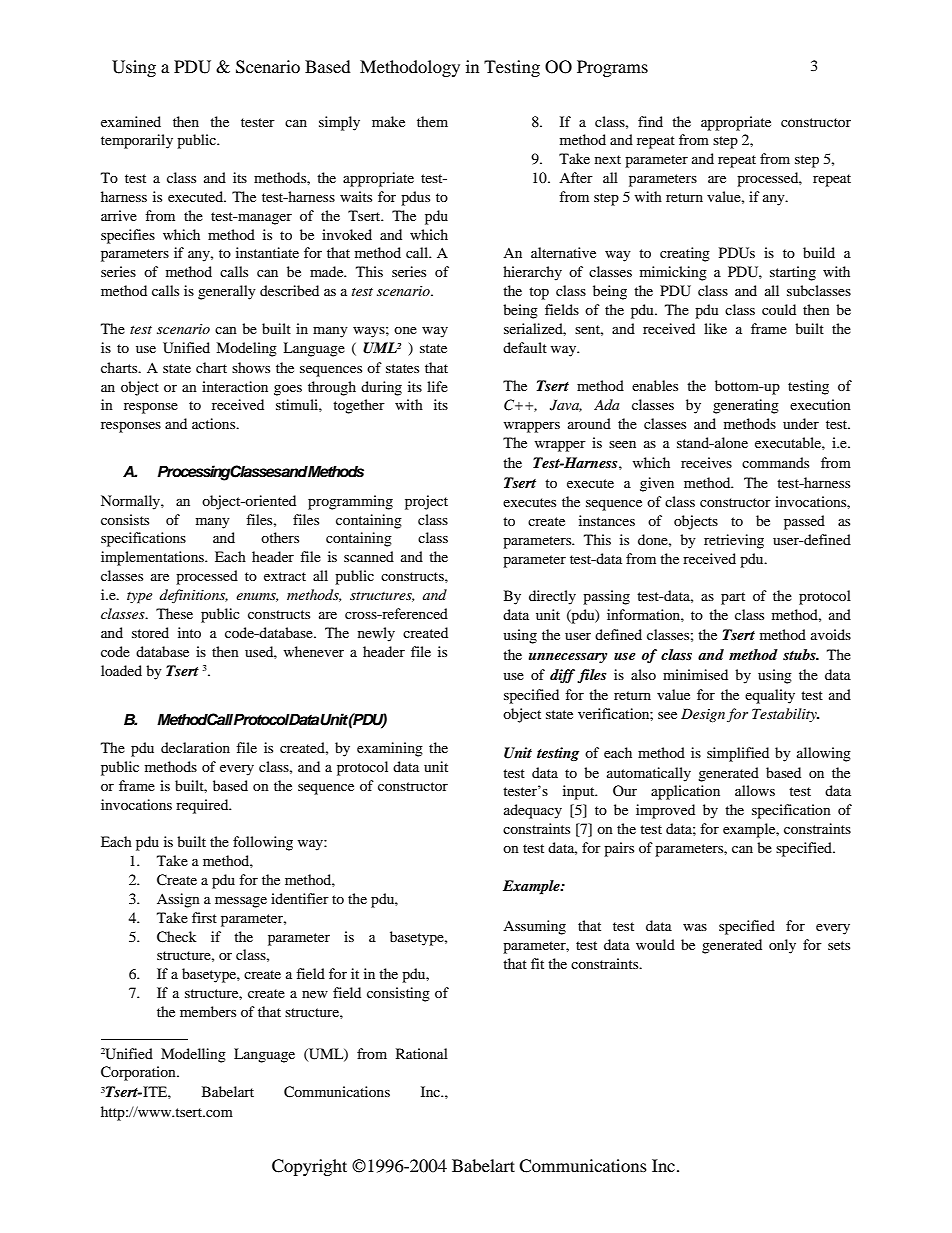  I want to click on Rational, so click(422, 1053).
